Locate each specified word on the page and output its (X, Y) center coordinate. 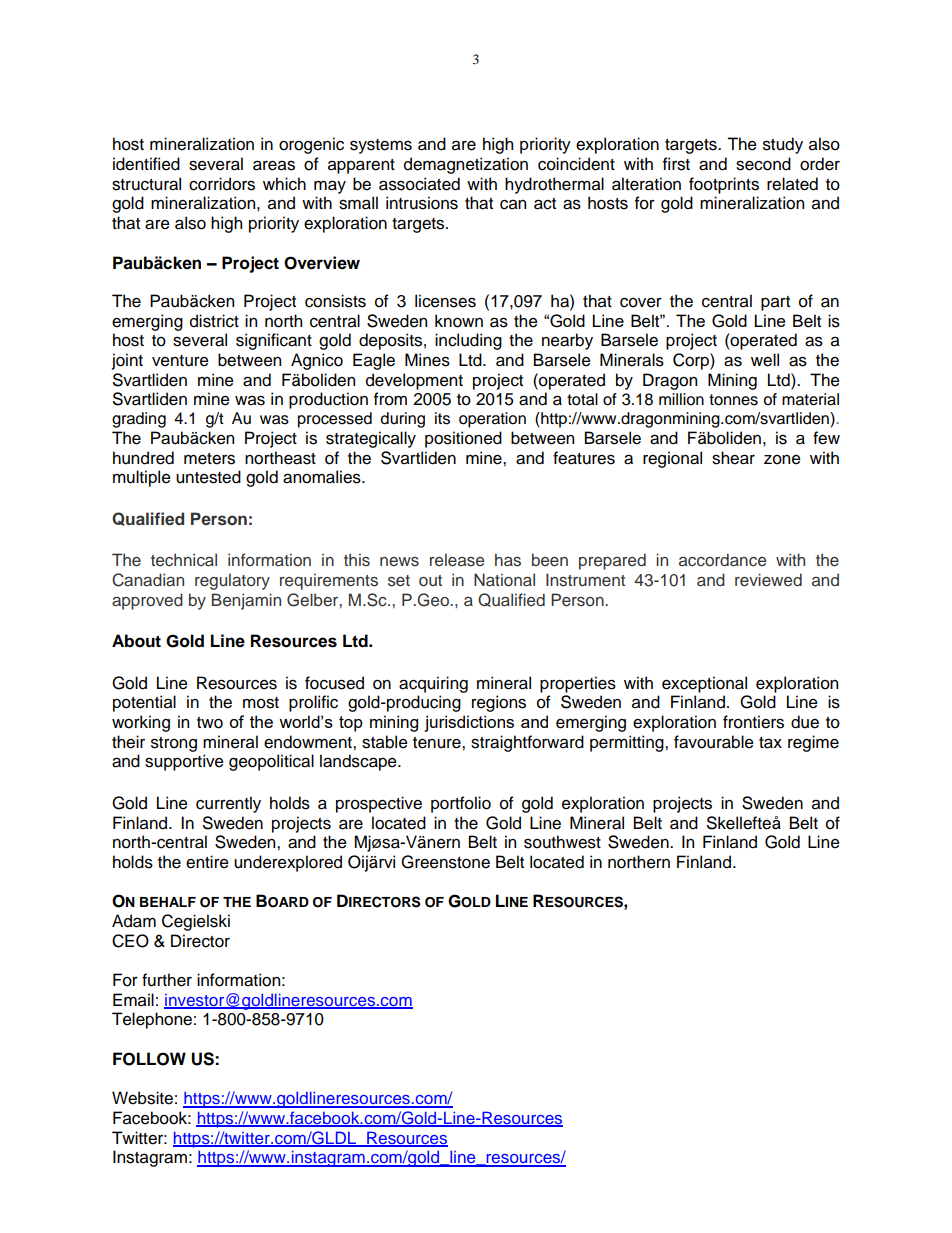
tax (770, 743)
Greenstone (445, 862)
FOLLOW (149, 1059)
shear (733, 458)
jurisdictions (469, 723)
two (210, 723)
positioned (463, 439)
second (763, 164)
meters (209, 459)
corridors (222, 184)
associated (419, 184)
